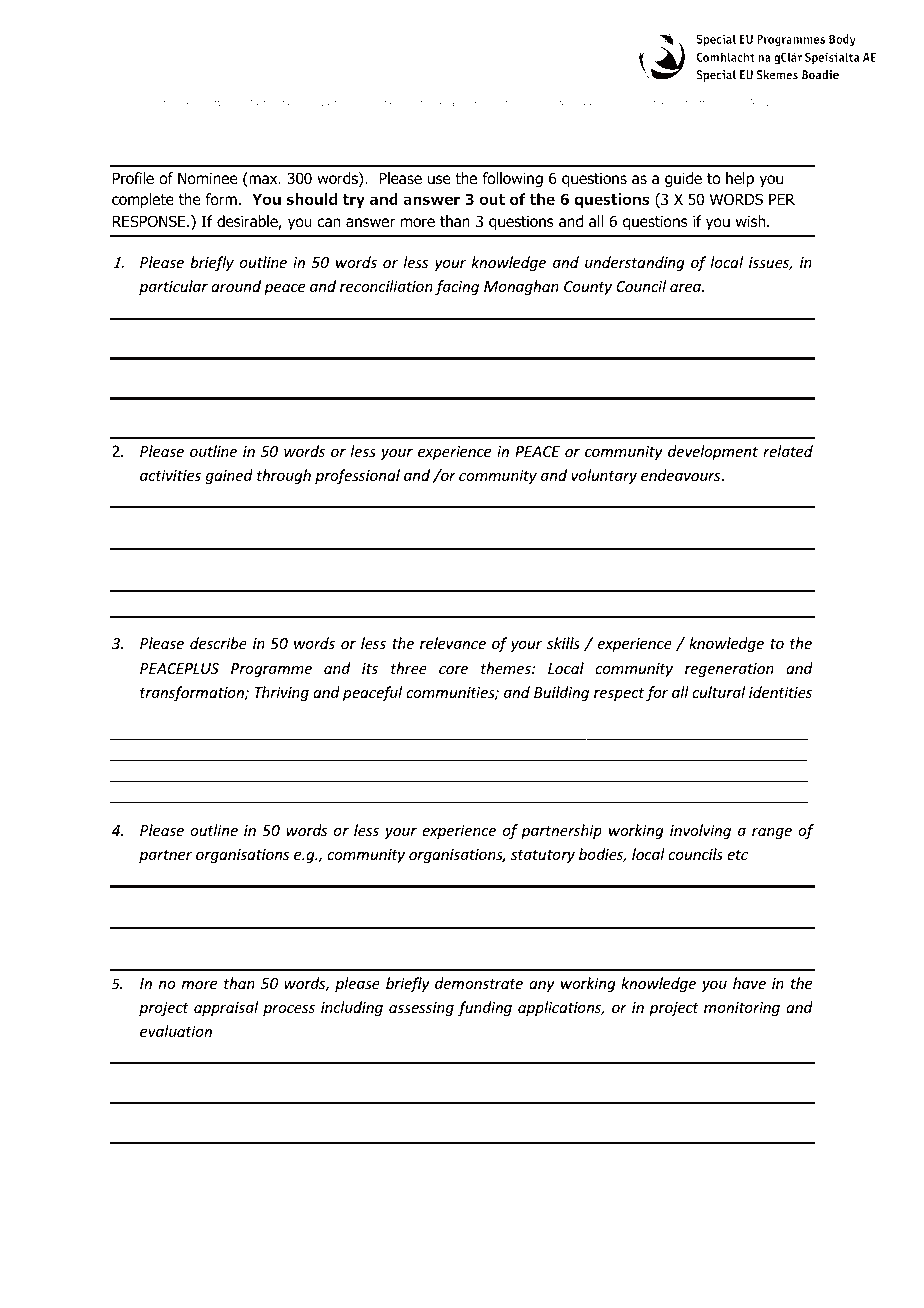 The width and height of the image is (924, 1308). I want to click on funding, so click(485, 1008).
